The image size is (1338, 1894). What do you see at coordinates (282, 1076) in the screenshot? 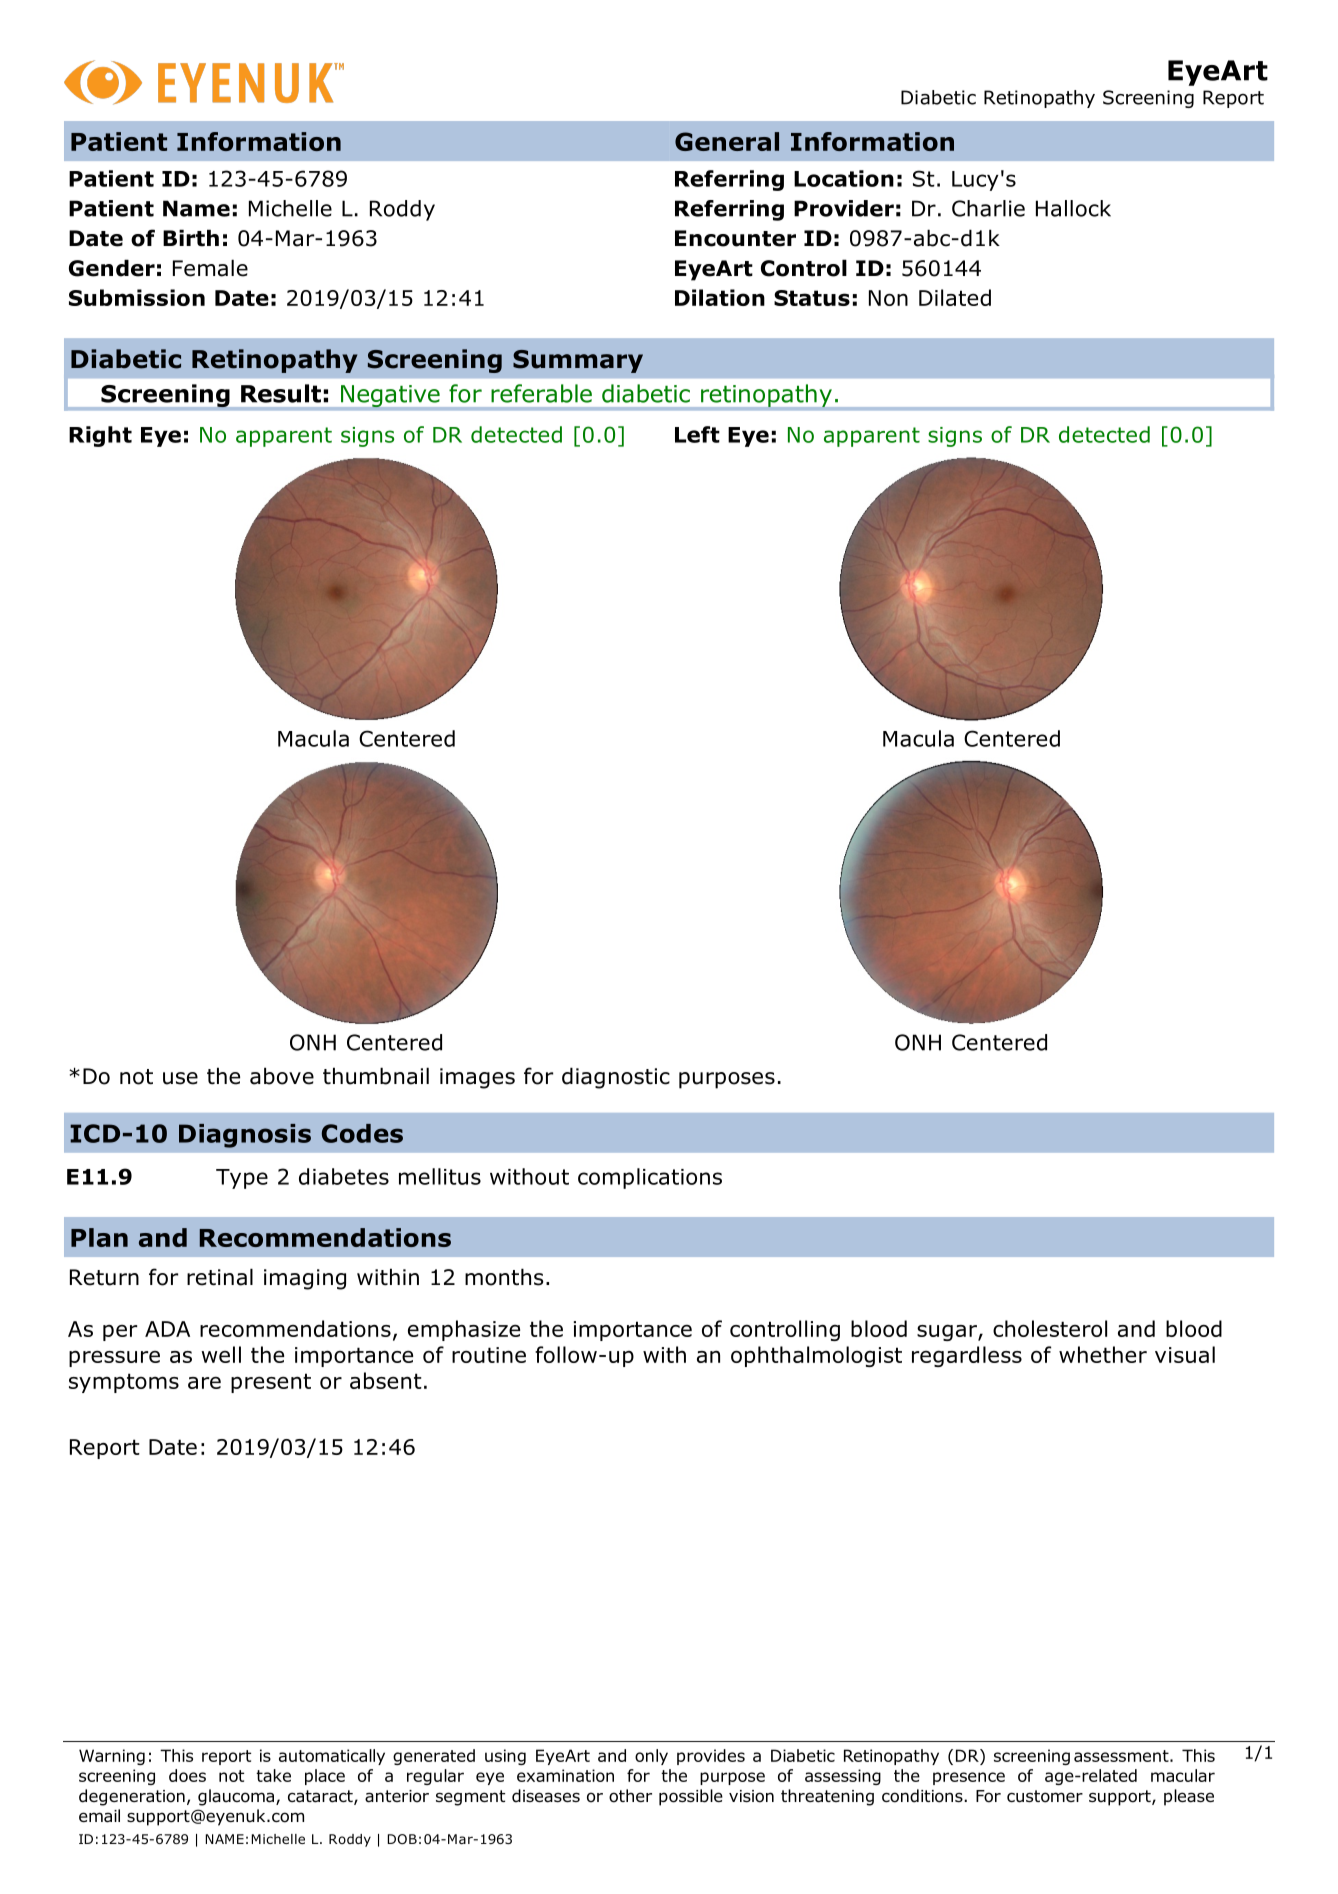
I see `above` at bounding box center [282, 1076].
